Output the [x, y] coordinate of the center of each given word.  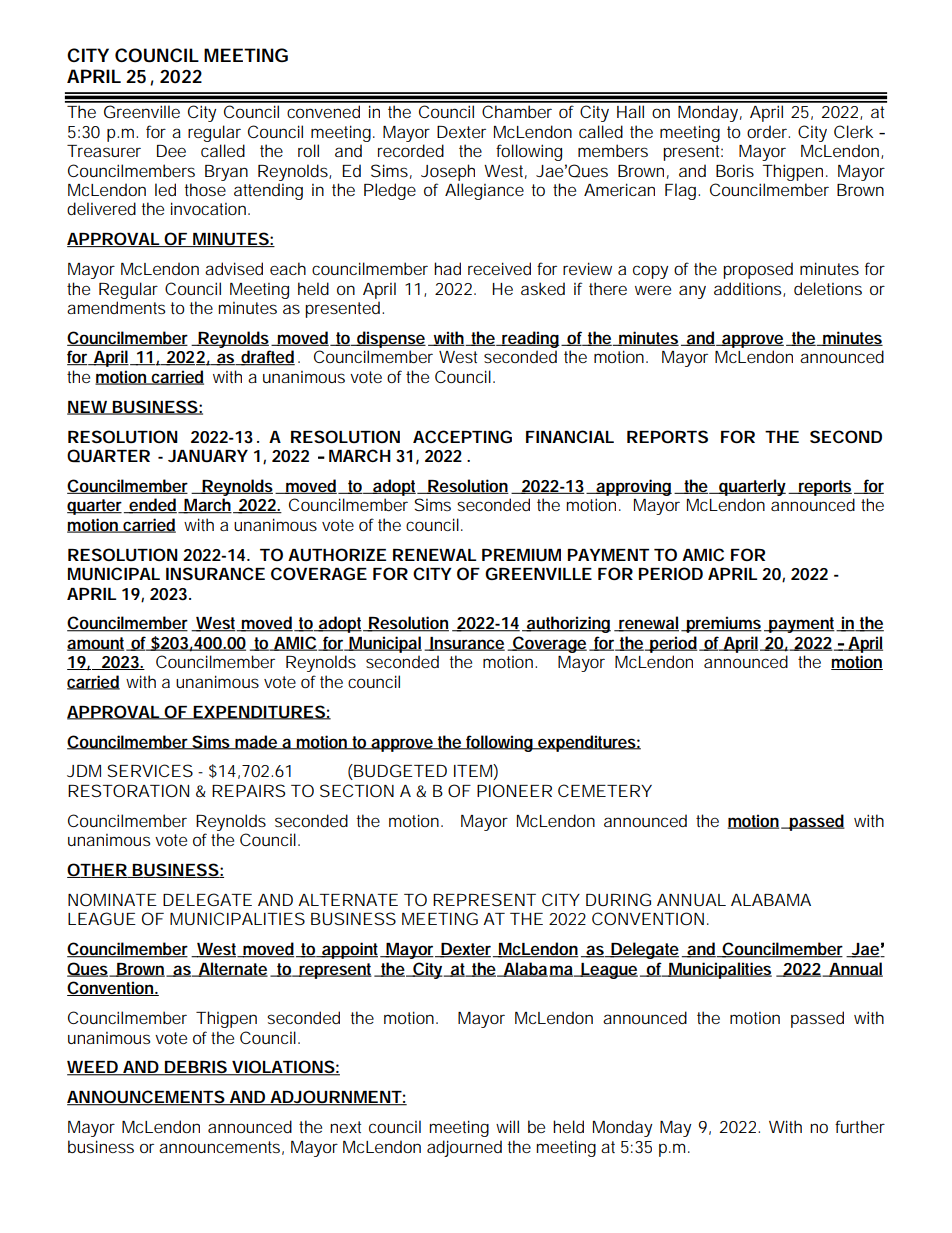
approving [633, 487]
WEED [93, 1068]
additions [749, 289]
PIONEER [514, 790]
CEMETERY [605, 790]
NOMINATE [112, 899]
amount [97, 644]
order [768, 131]
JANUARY [208, 456]
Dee [171, 151]
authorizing [568, 624]
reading [530, 339]
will [507, 1126]
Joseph [448, 172]
